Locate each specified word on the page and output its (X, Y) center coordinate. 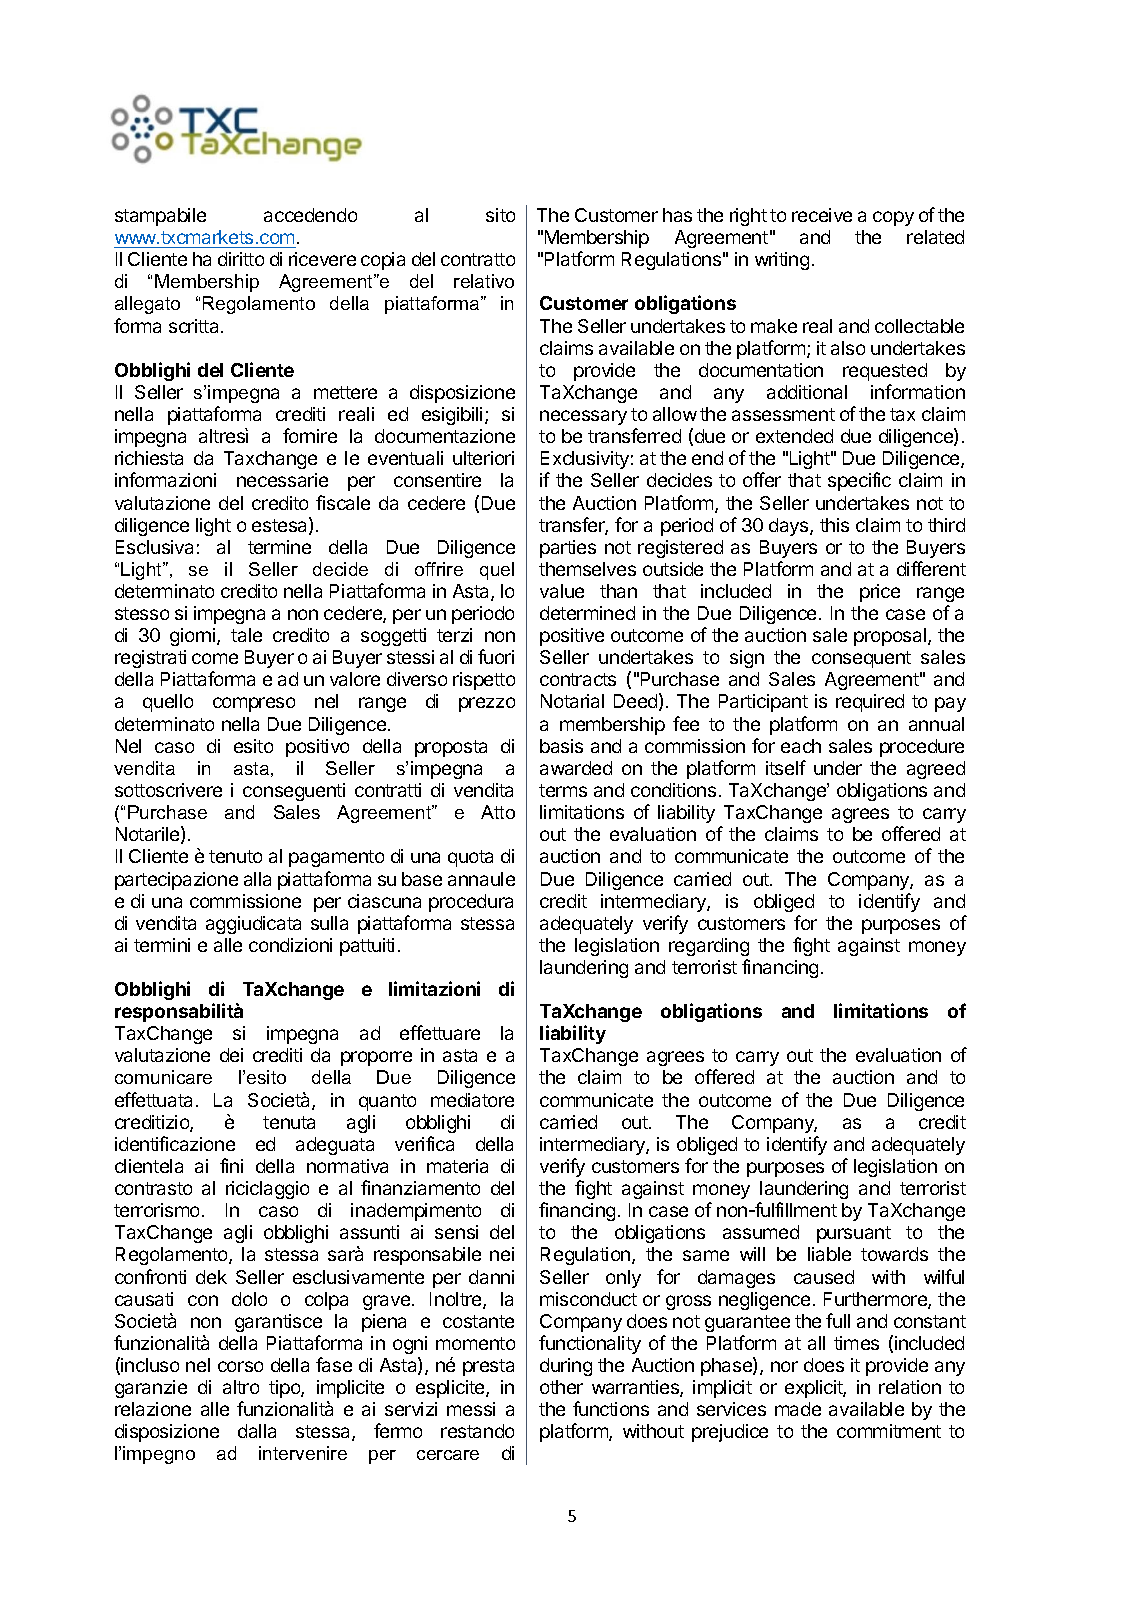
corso (240, 1366)
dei (231, 1055)
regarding (709, 947)
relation (910, 1387)
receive (822, 215)
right (748, 217)
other (561, 1387)
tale (246, 635)
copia (383, 261)
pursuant (854, 1234)
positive (572, 637)
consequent (861, 659)
